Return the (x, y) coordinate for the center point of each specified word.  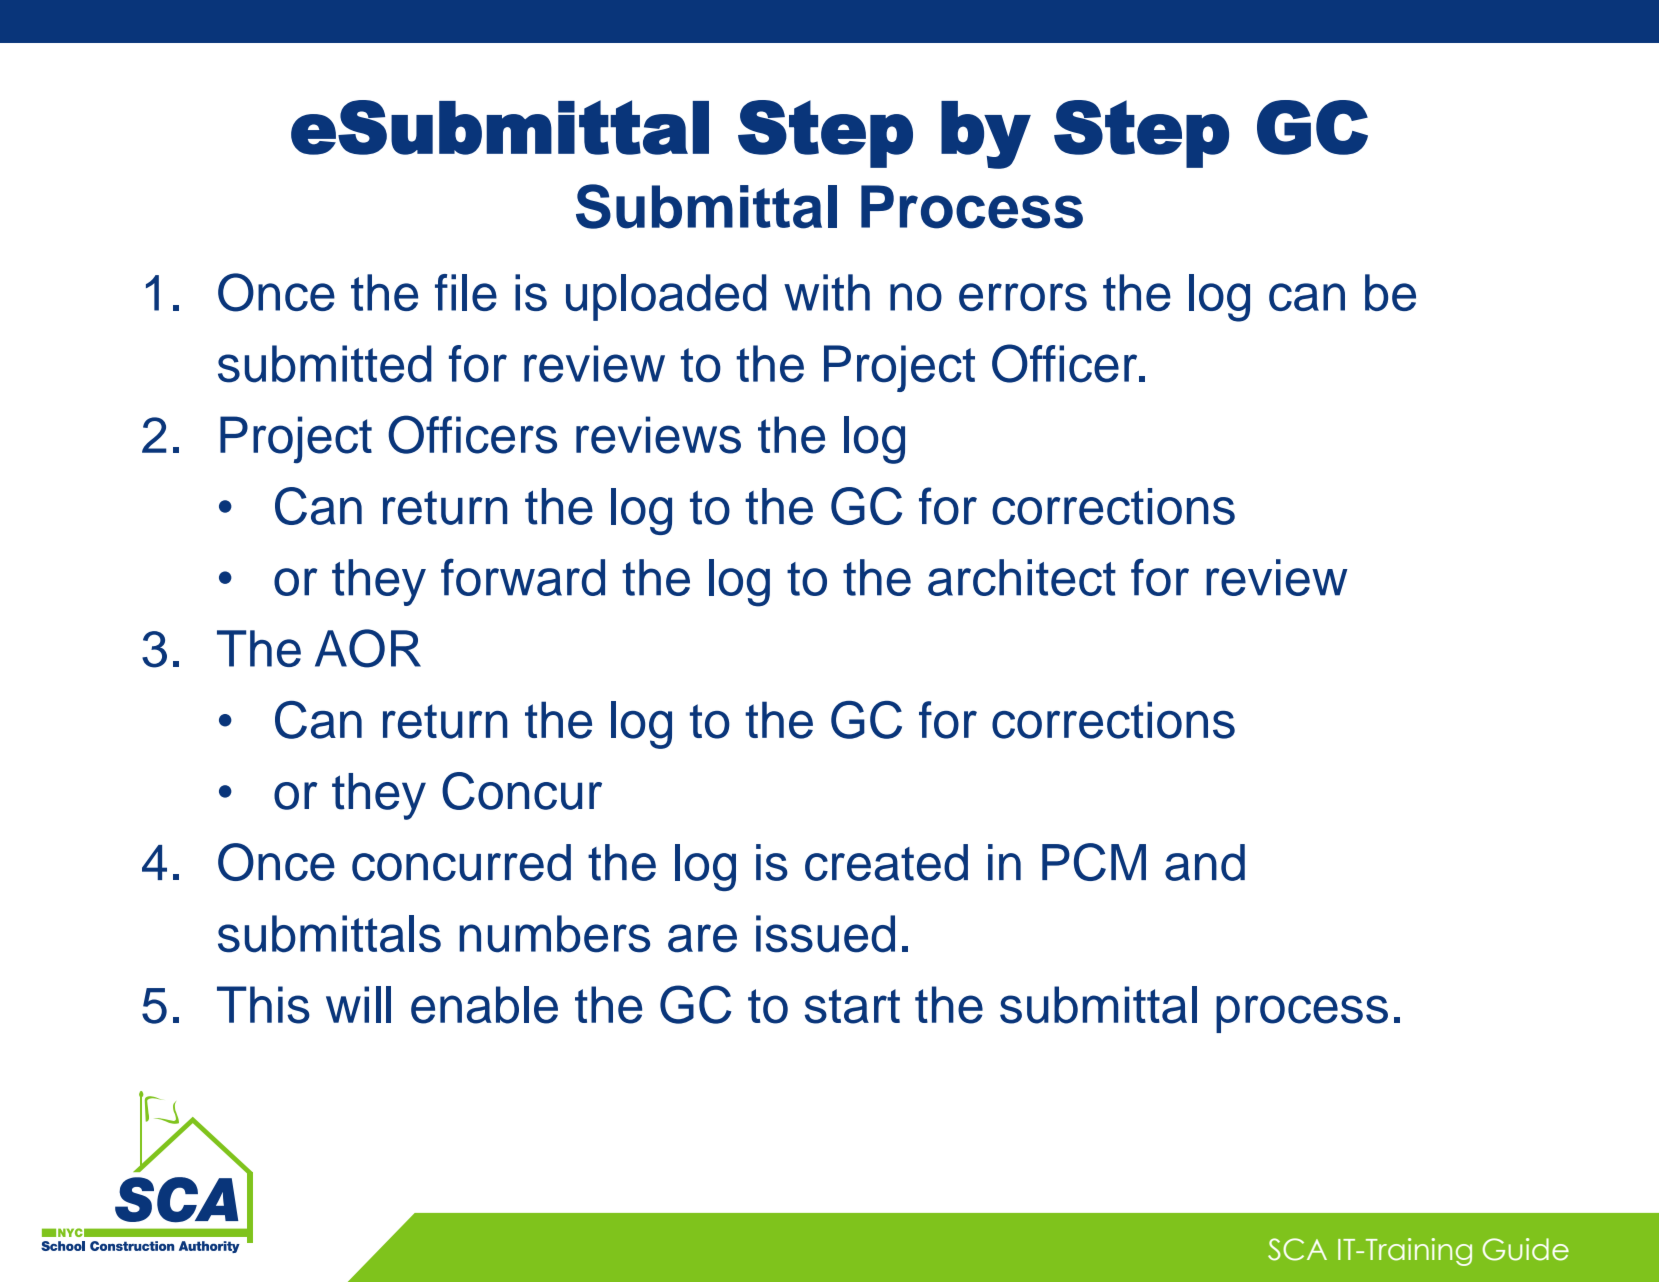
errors (1023, 297)
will (358, 1004)
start (852, 1006)
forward (523, 577)
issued (825, 934)
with (827, 292)
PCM (1094, 862)
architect (1022, 577)
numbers (554, 934)
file (466, 292)
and (1205, 862)
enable (484, 1005)
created (886, 862)
